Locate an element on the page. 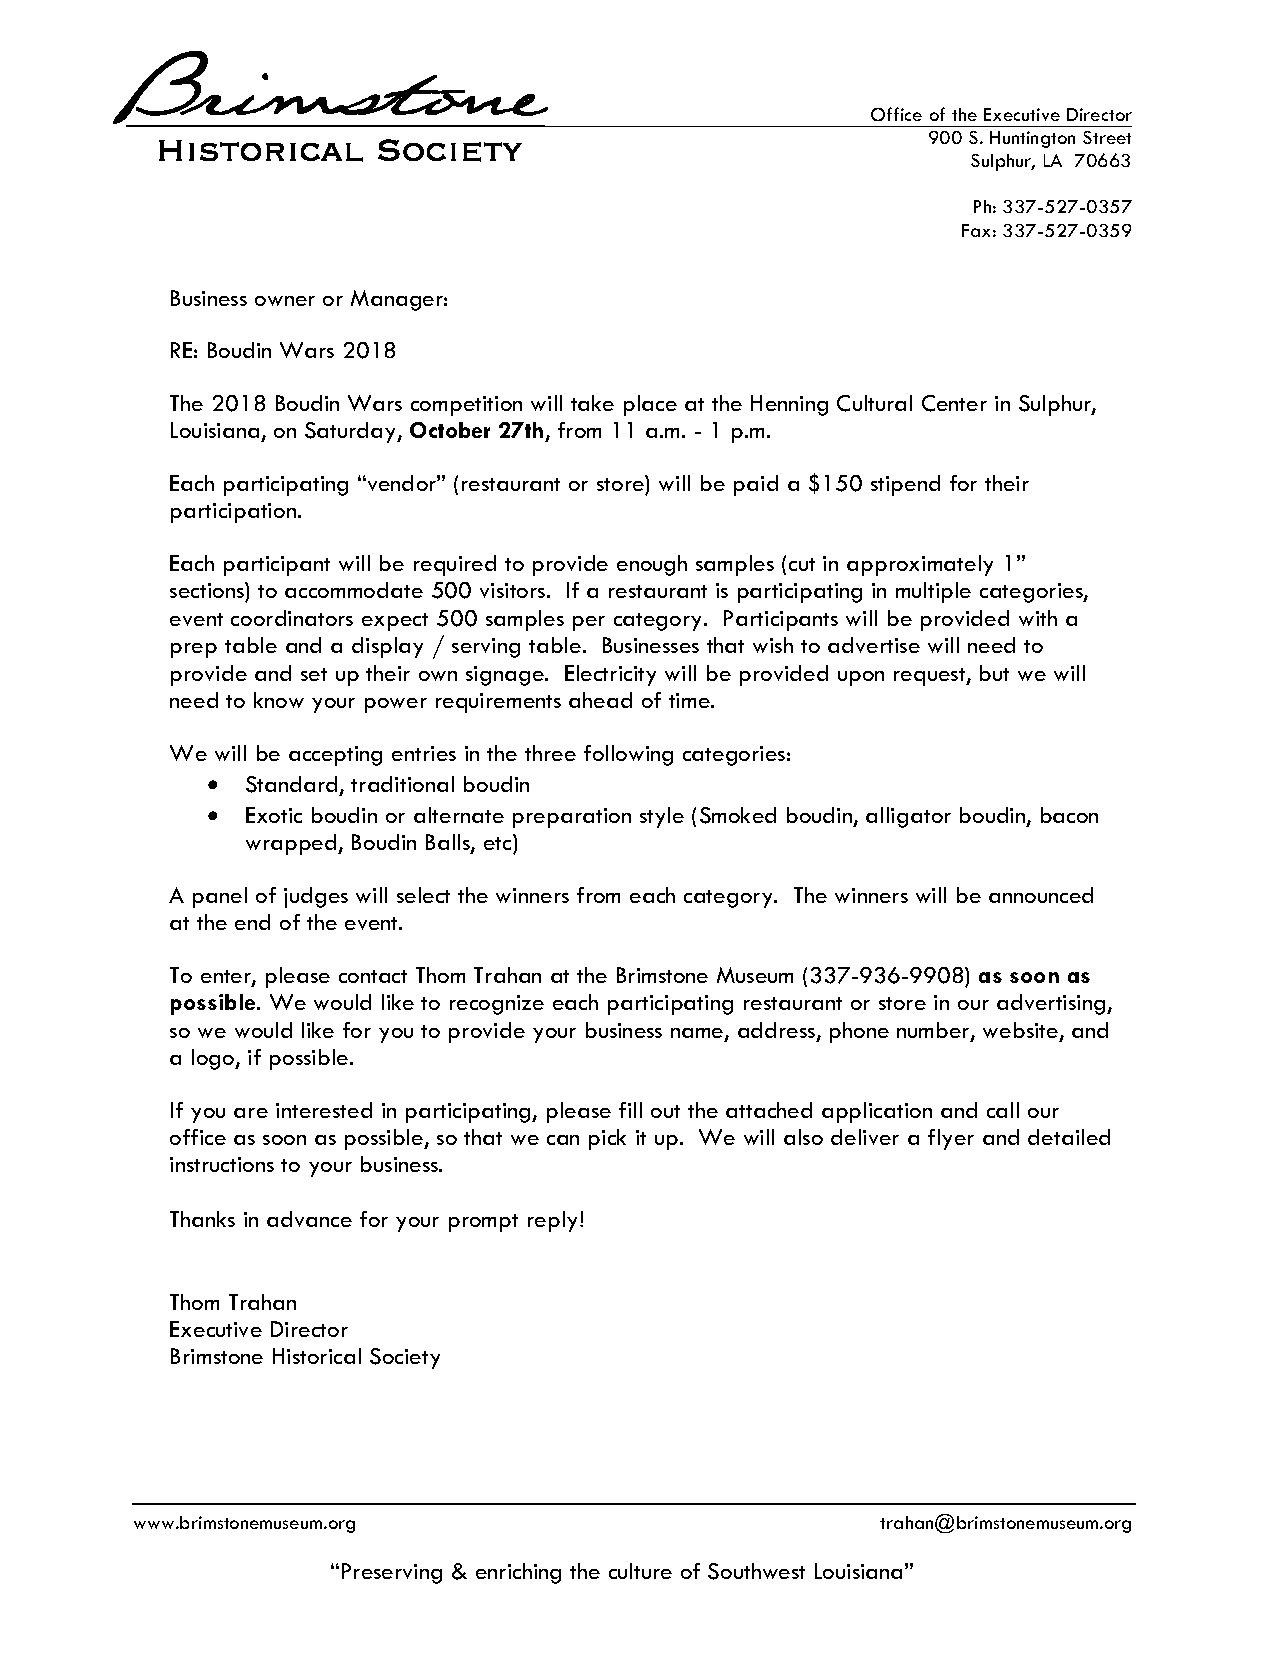 Image resolution: width=1283 pixels, height=1661 pixels. place is located at coordinates (650, 405).
